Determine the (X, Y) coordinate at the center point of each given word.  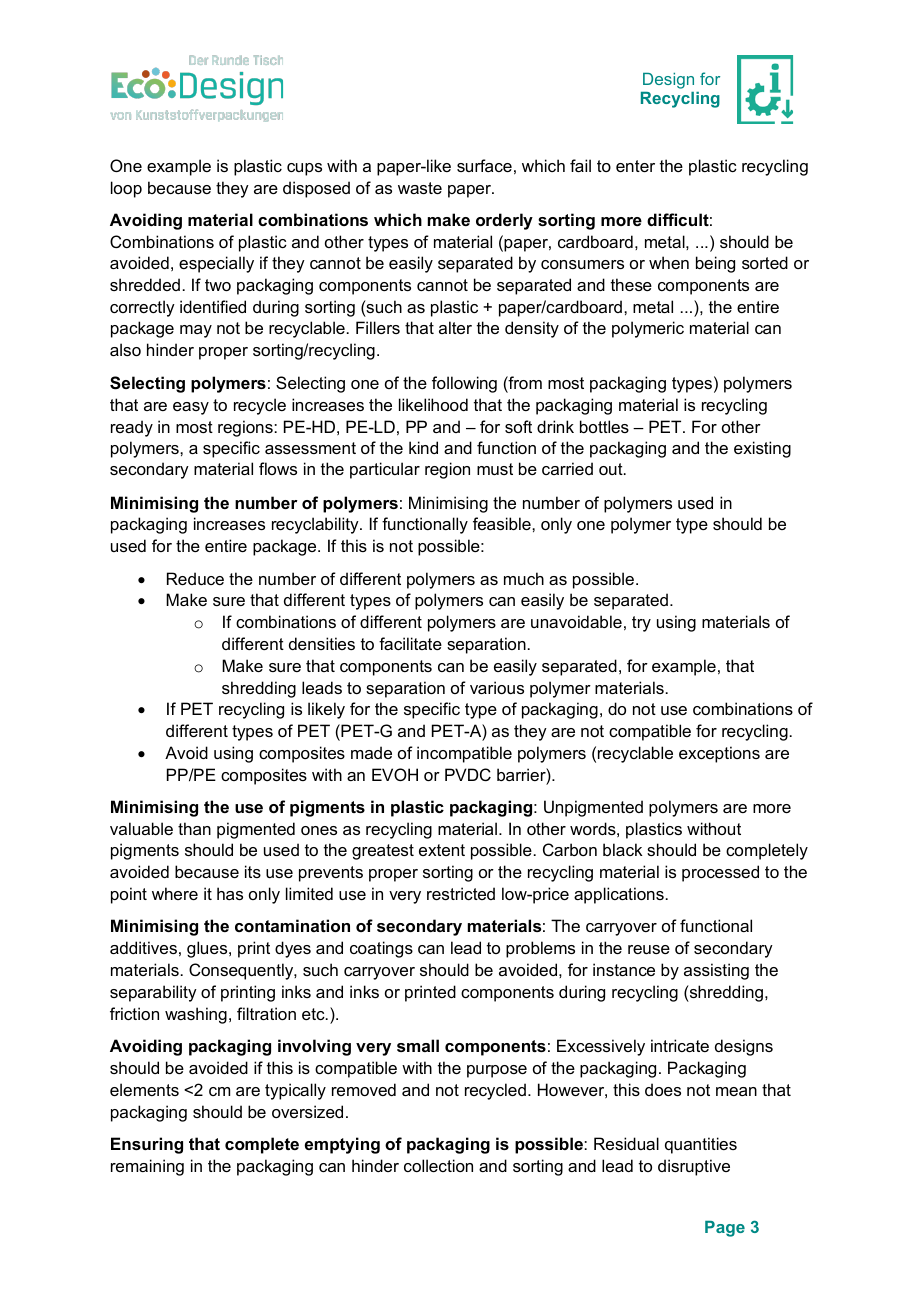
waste (420, 188)
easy (191, 408)
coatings (381, 949)
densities (322, 643)
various (497, 687)
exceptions (719, 754)
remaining (147, 1167)
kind (423, 447)
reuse (649, 949)
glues (208, 949)
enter (635, 166)
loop (126, 189)
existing (762, 449)
